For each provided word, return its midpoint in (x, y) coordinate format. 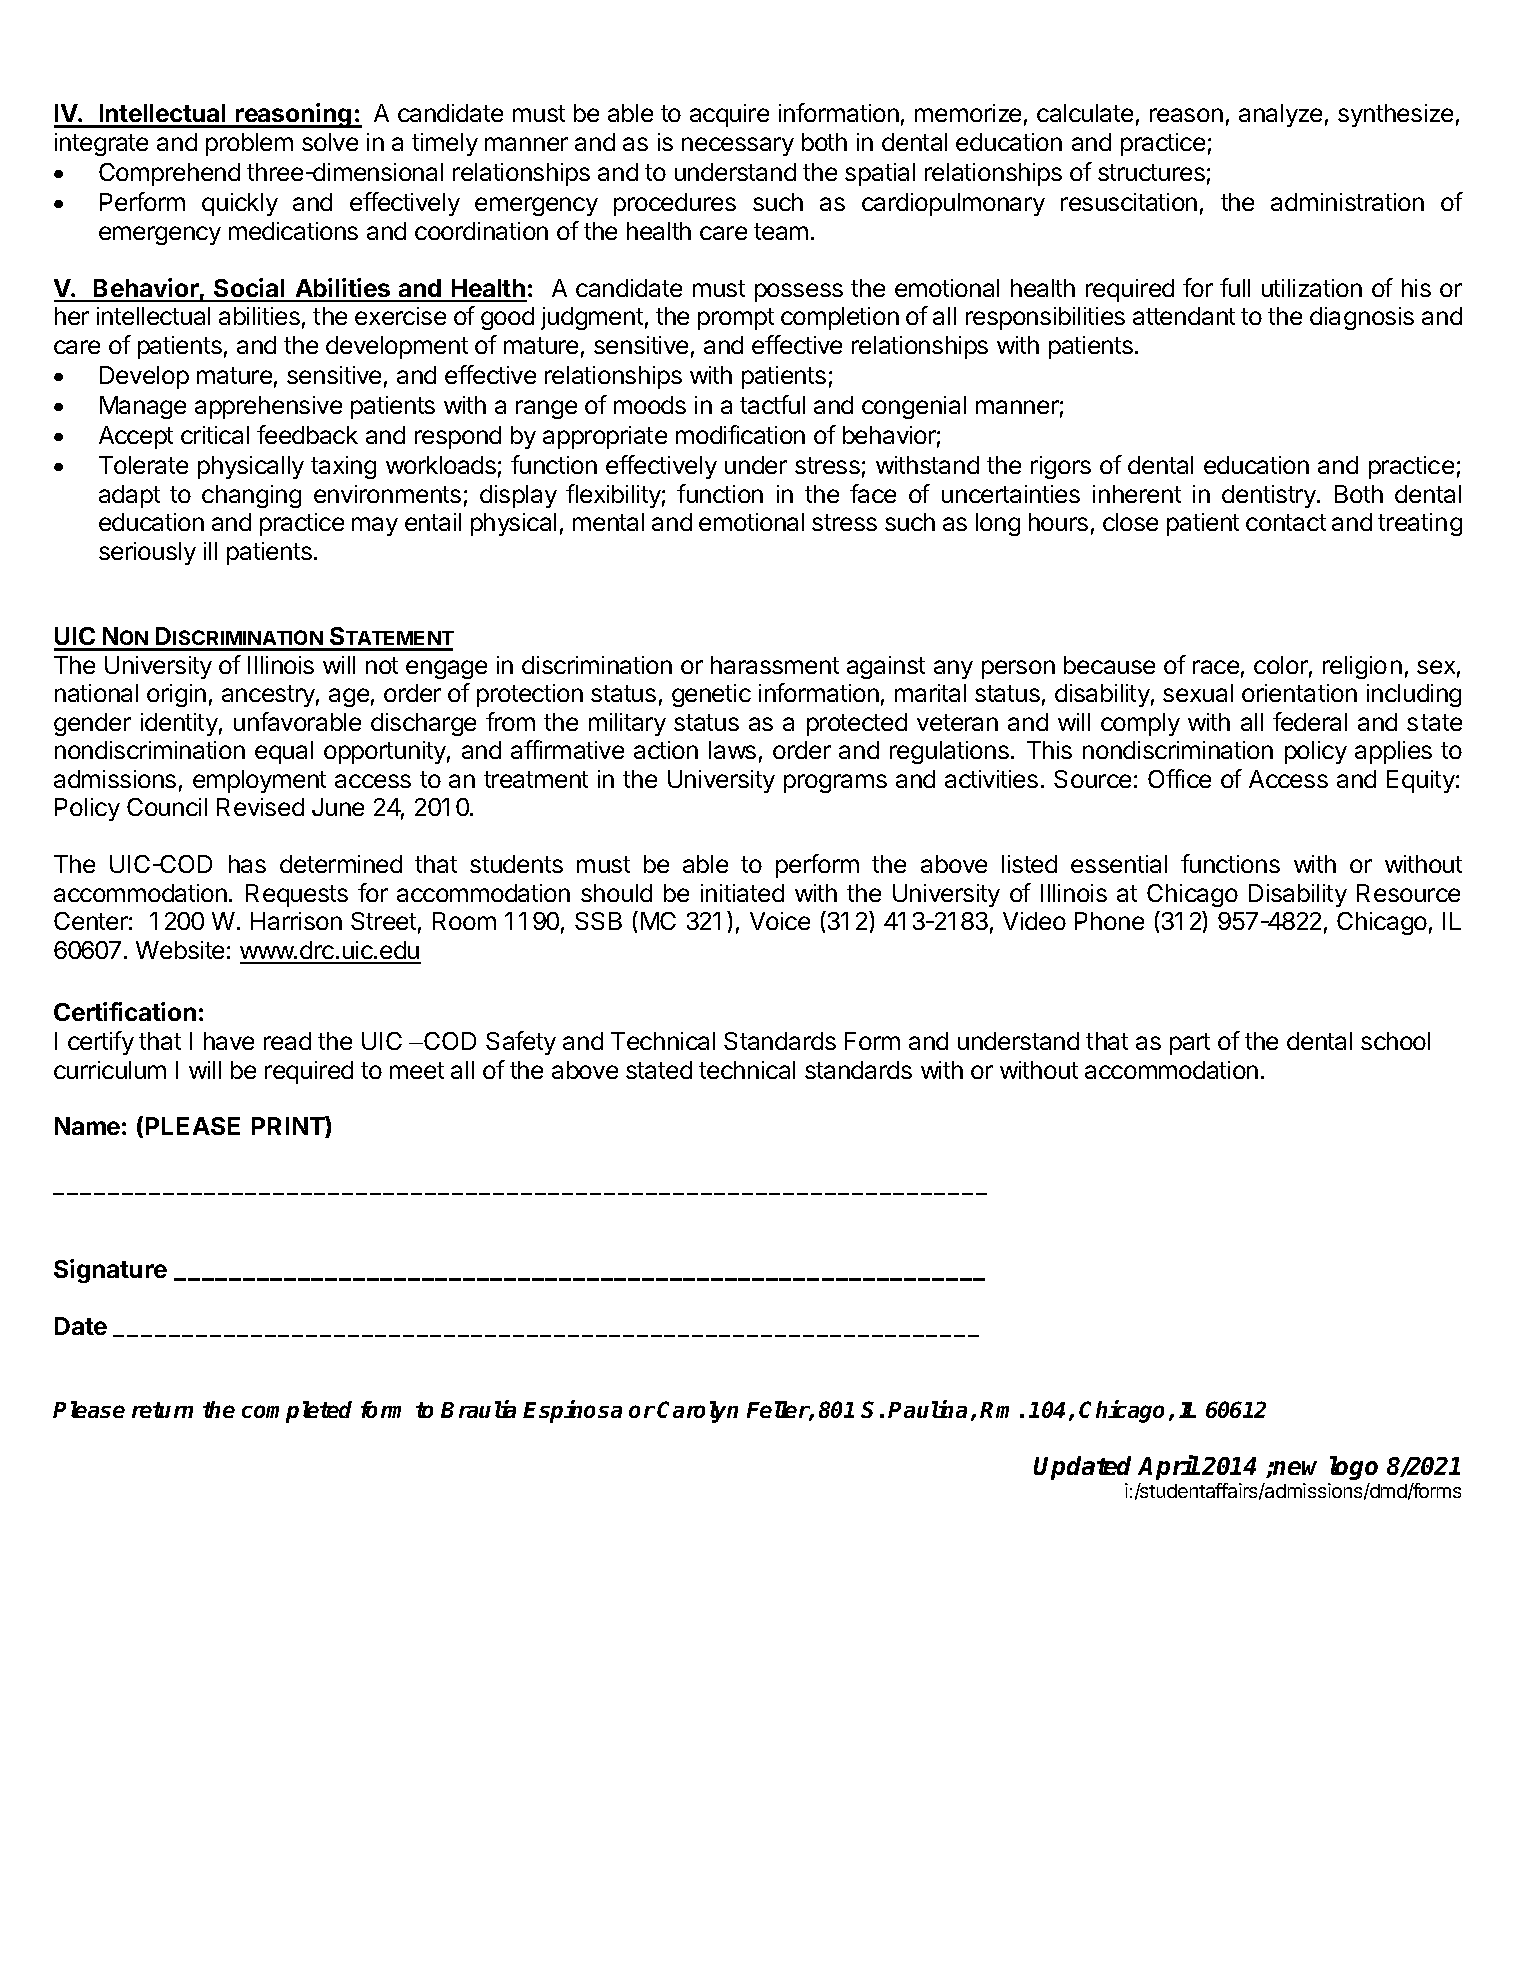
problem (249, 144)
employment (259, 781)
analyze (1280, 115)
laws (732, 750)
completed (297, 1412)
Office (1179, 778)
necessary (738, 146)
